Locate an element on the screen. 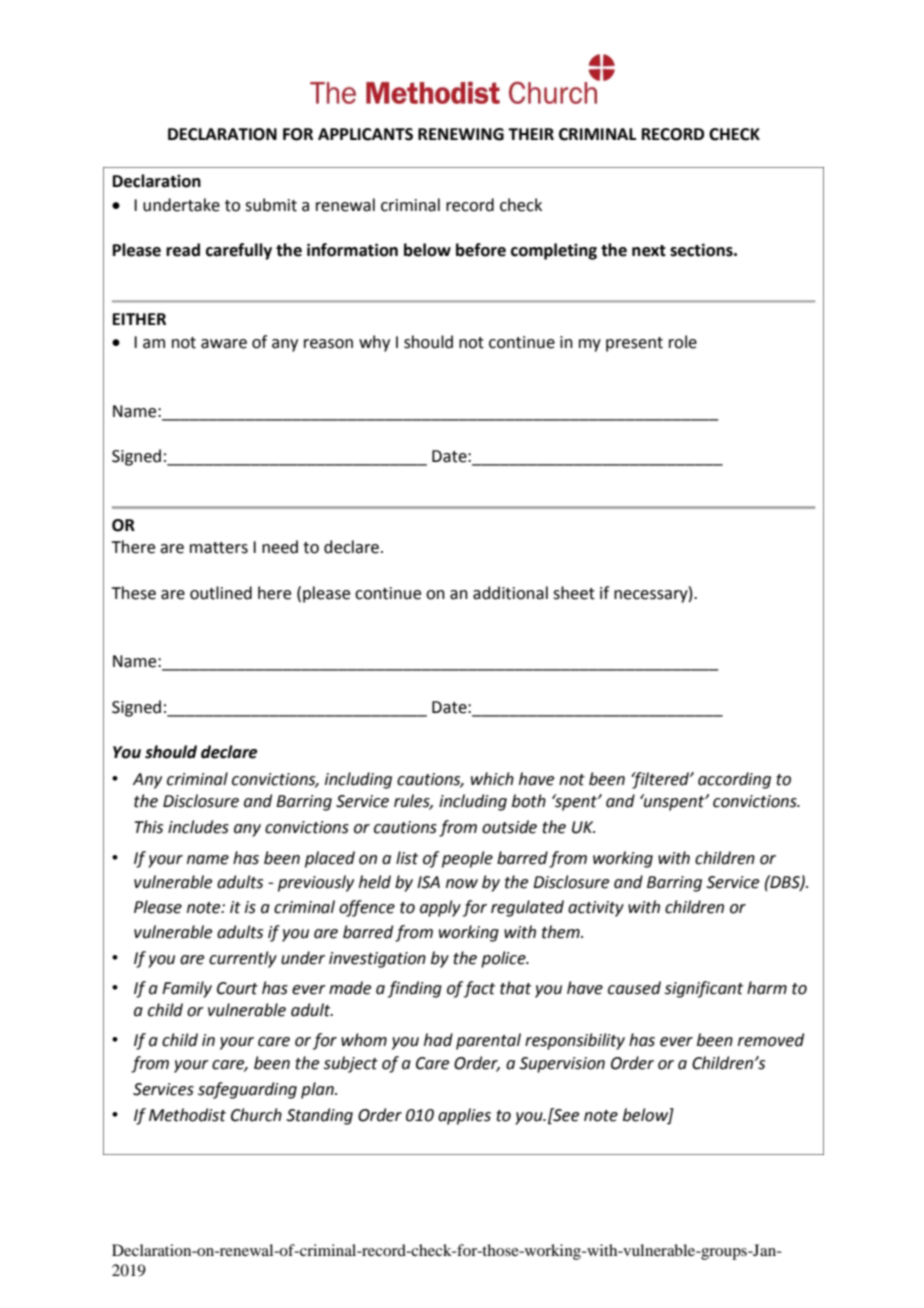 This screenshot has height=1308, width=924. present is located at coordinates (634, 344).
